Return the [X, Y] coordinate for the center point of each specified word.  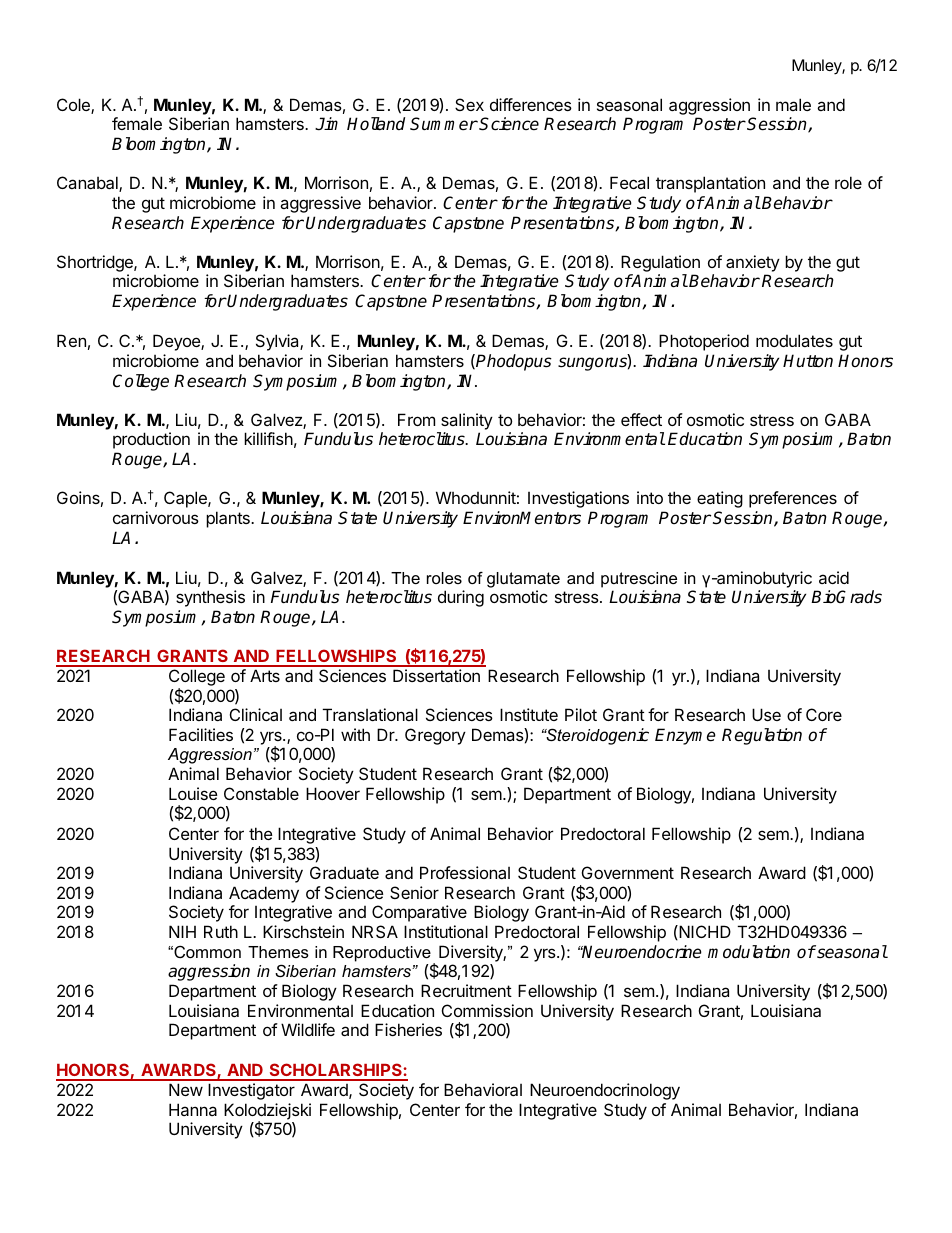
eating [720, 499]
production [151, 440]
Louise [193, 793]
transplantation [710, 184]
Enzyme [685, 736]
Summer [444, 124]
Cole [74, 106]
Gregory [435, 736]
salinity [467, 421]
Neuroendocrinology [605, 1091]
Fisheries [408, 1029]
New [186, 1089]
